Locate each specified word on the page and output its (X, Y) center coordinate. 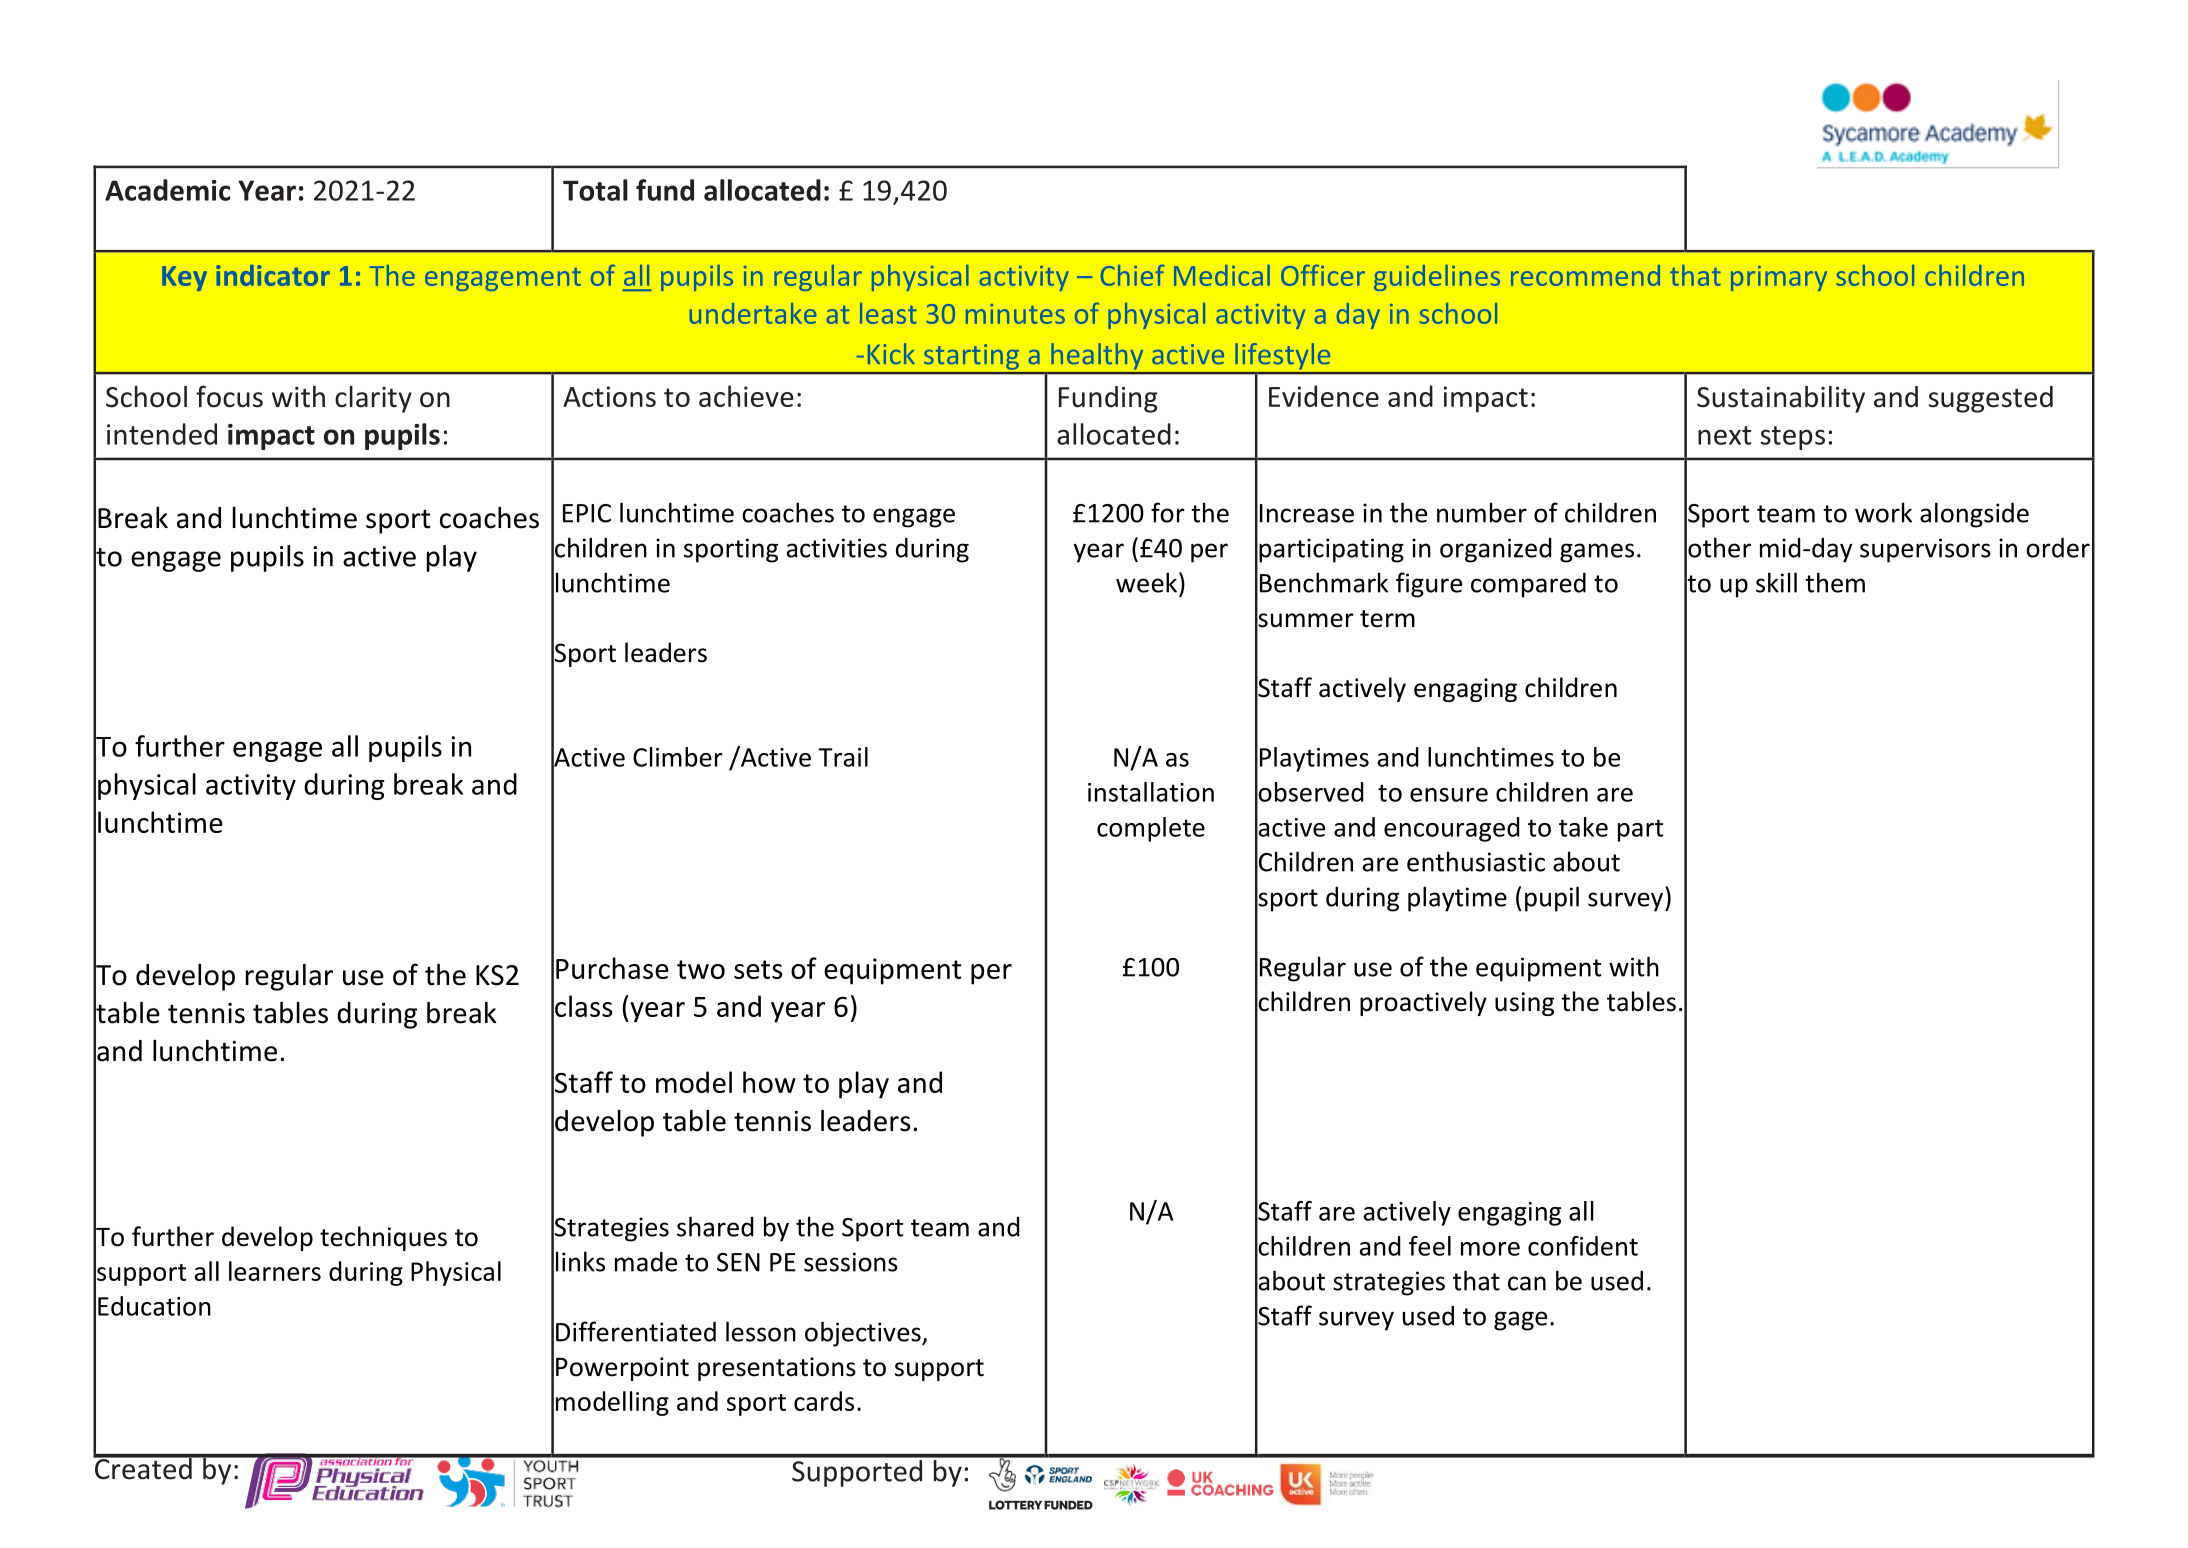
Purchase (612, 968)
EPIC (587, 513)
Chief (1132, 275)
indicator (273, 275)
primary (1779, 278)
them (1835, 582)
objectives (864, 1334)
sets (758, 969)
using (1524, 1004)
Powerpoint (622, 1369)
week (1146, 582)
